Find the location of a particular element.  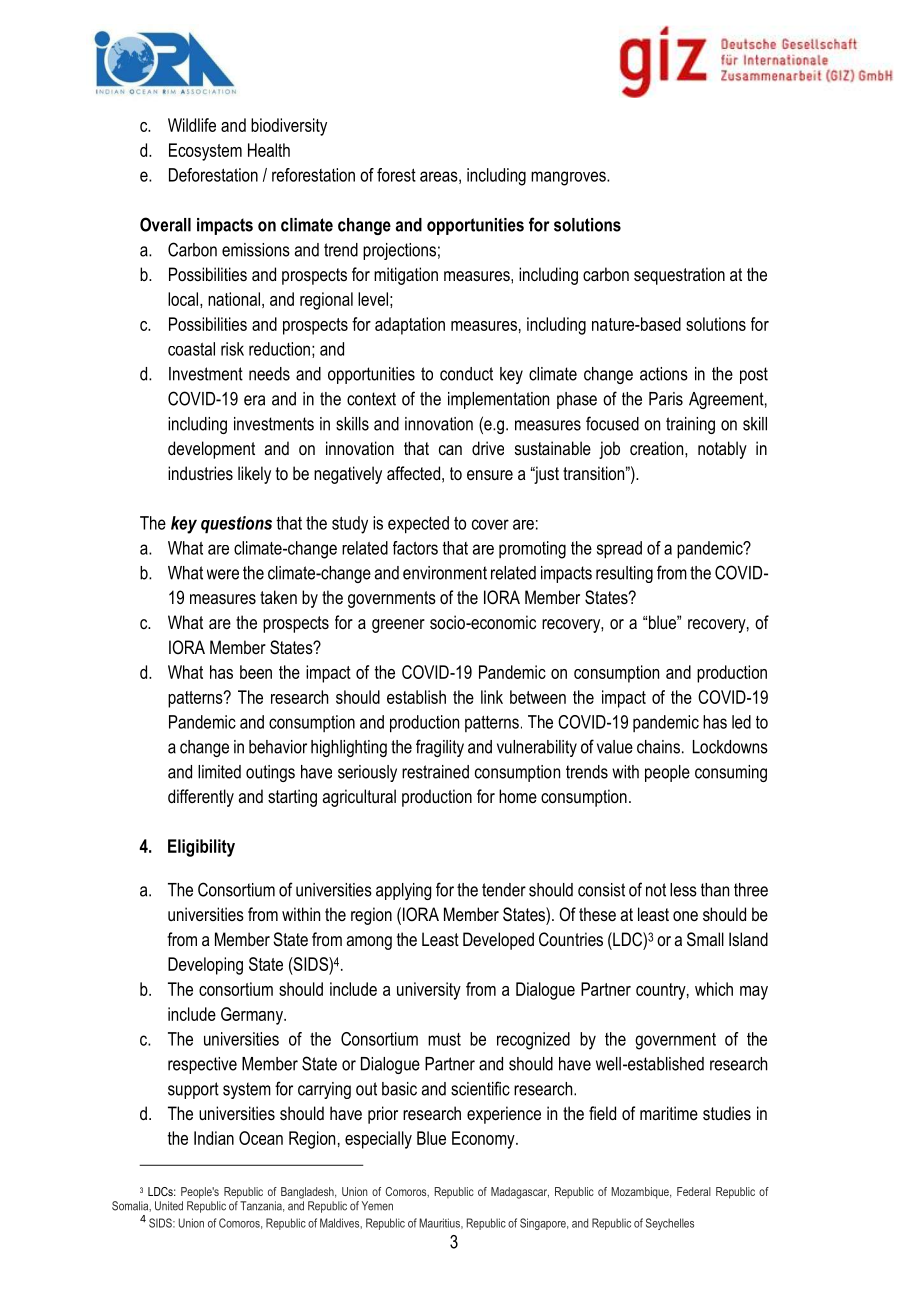

mangroves is located at coordinates (569, 178).
